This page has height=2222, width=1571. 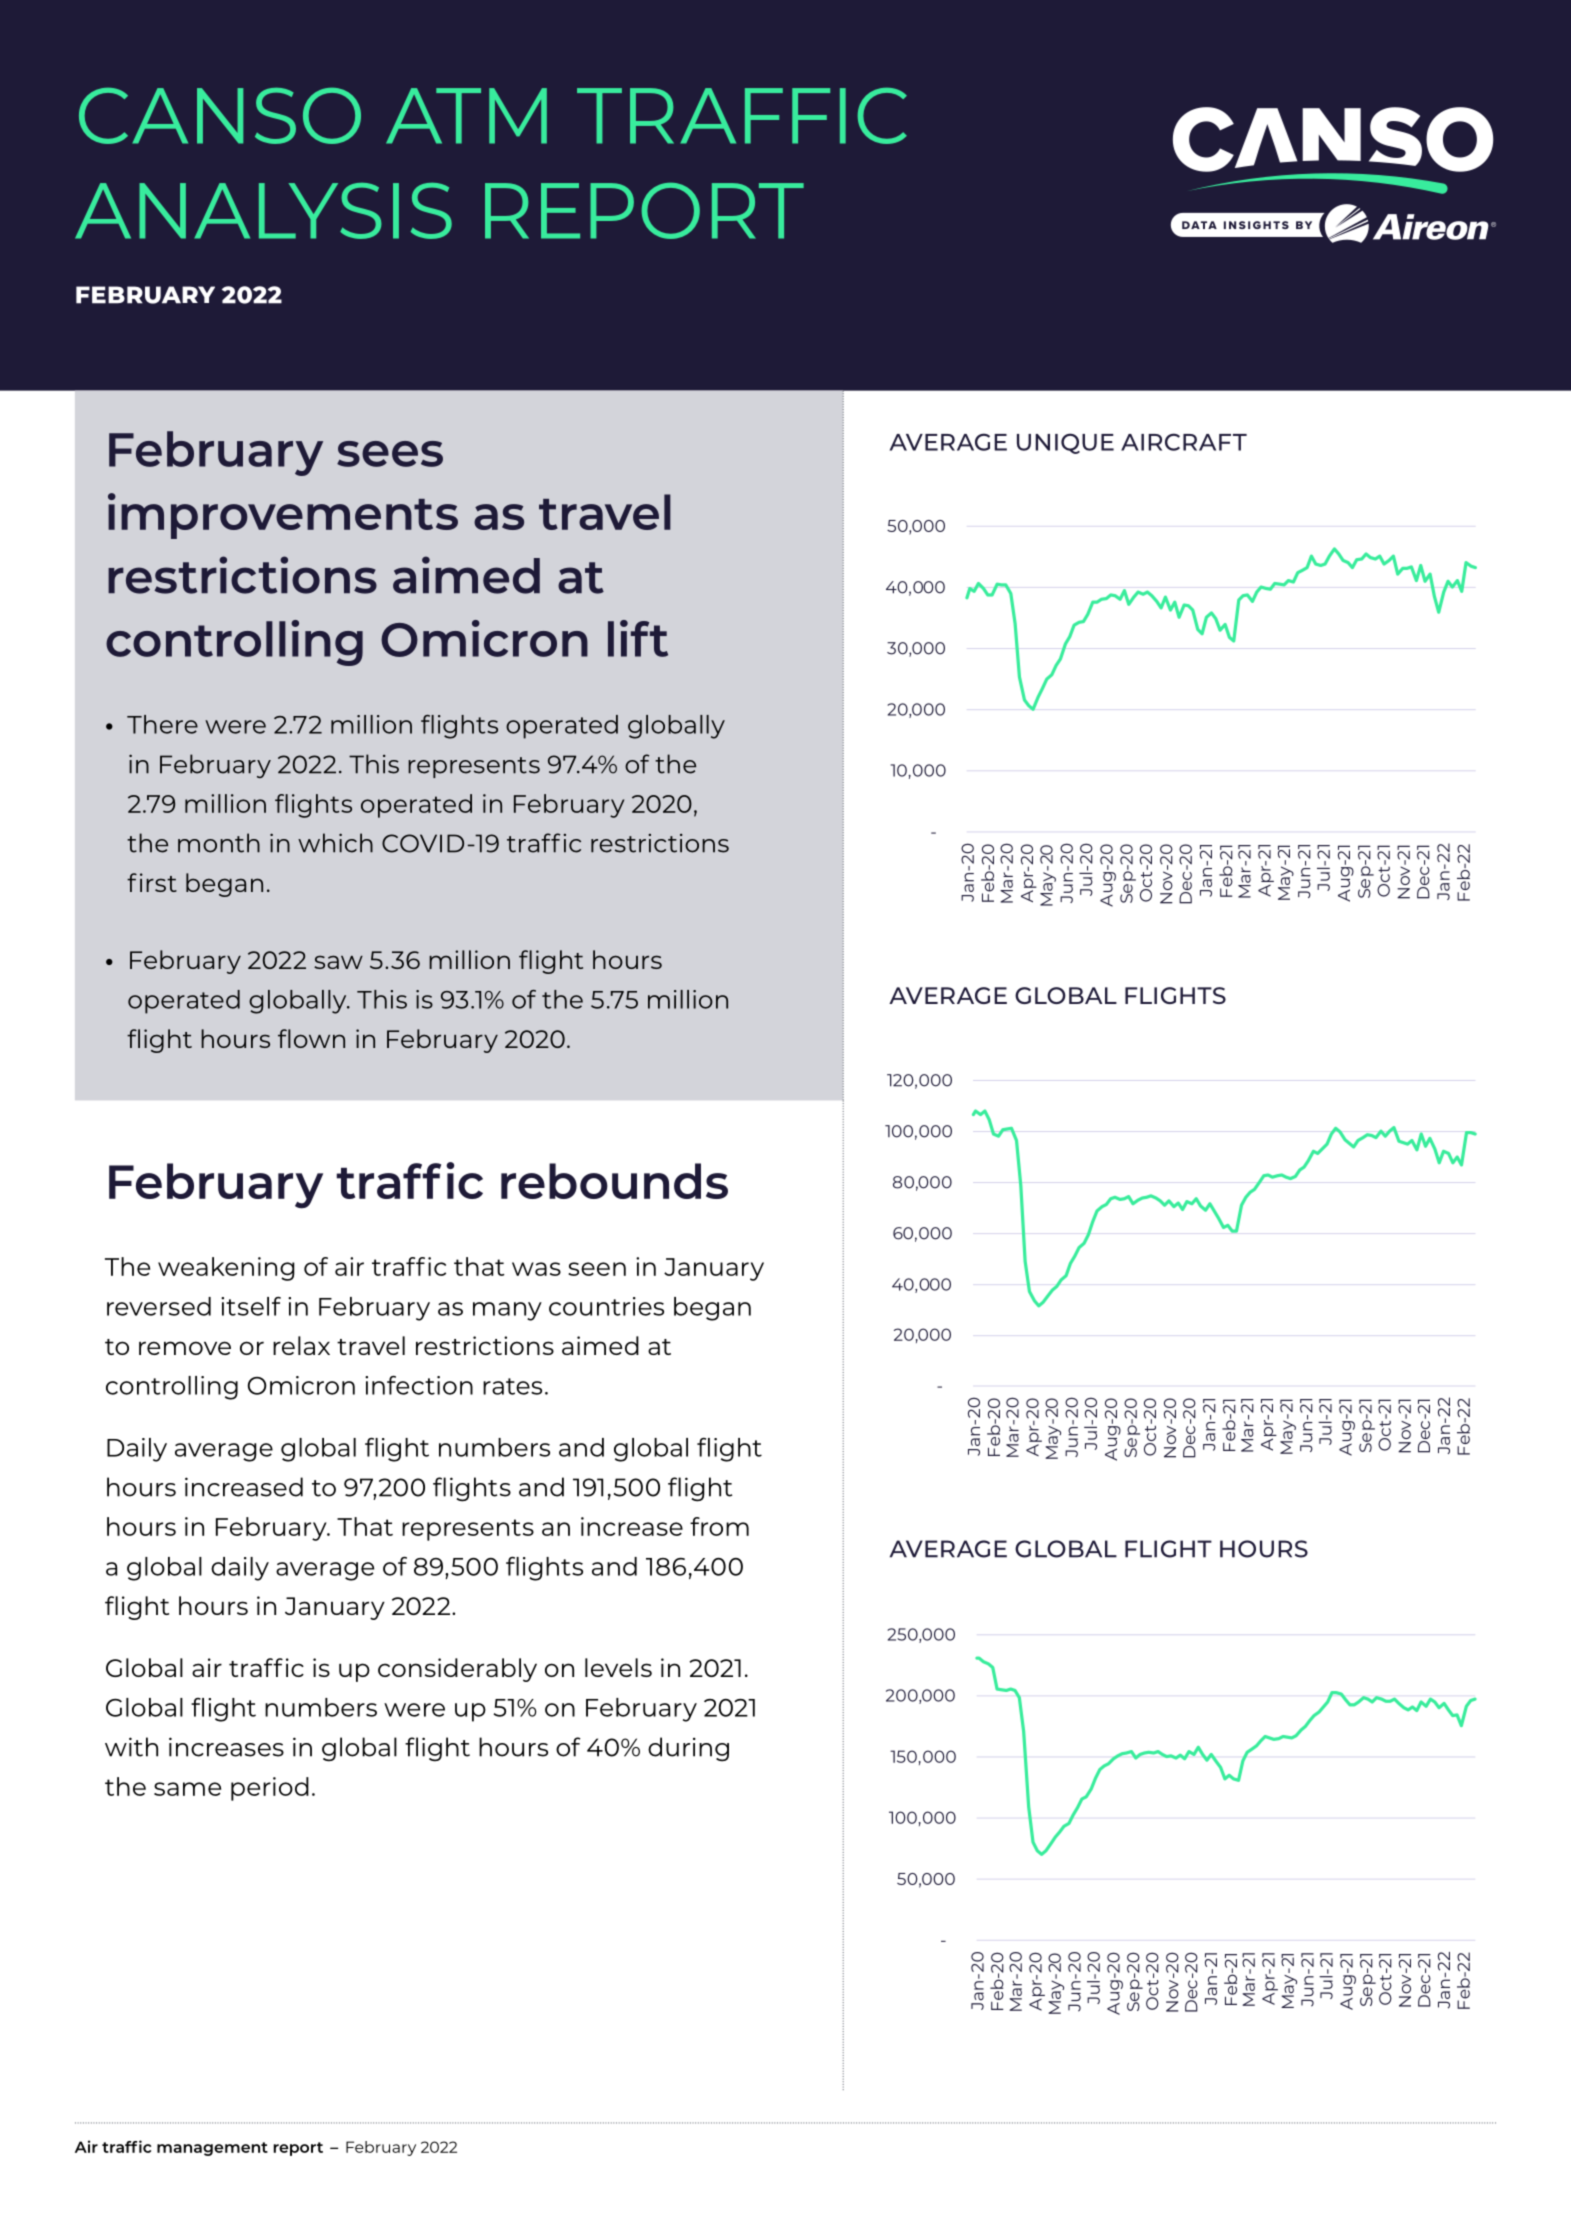 What do you see at coordinates (638, 638) in the page?
I see `lift` at bounding box center [638, 638].
